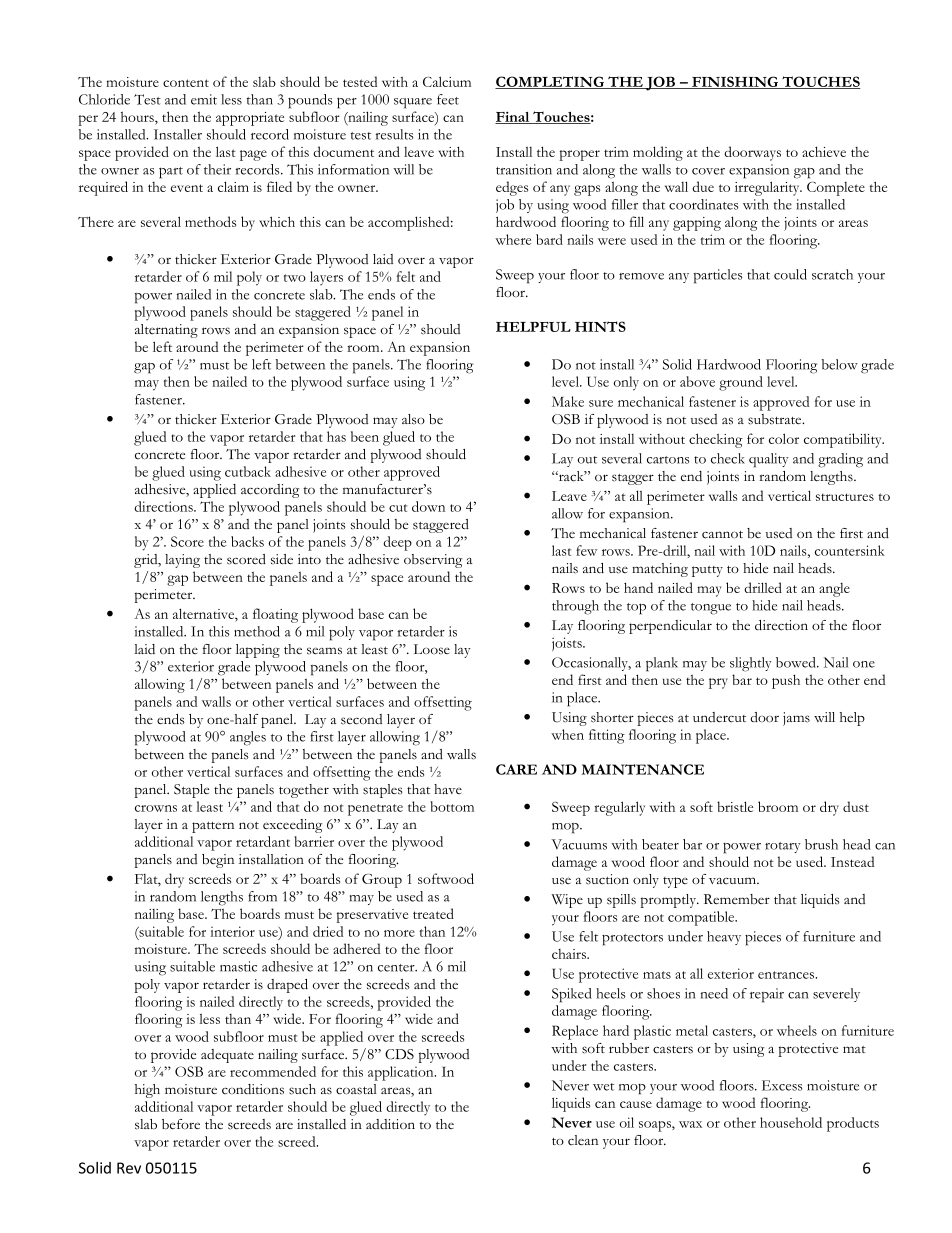  Describe the element at coordinates (452, 806) in the document. I see `bottom` at that location.
